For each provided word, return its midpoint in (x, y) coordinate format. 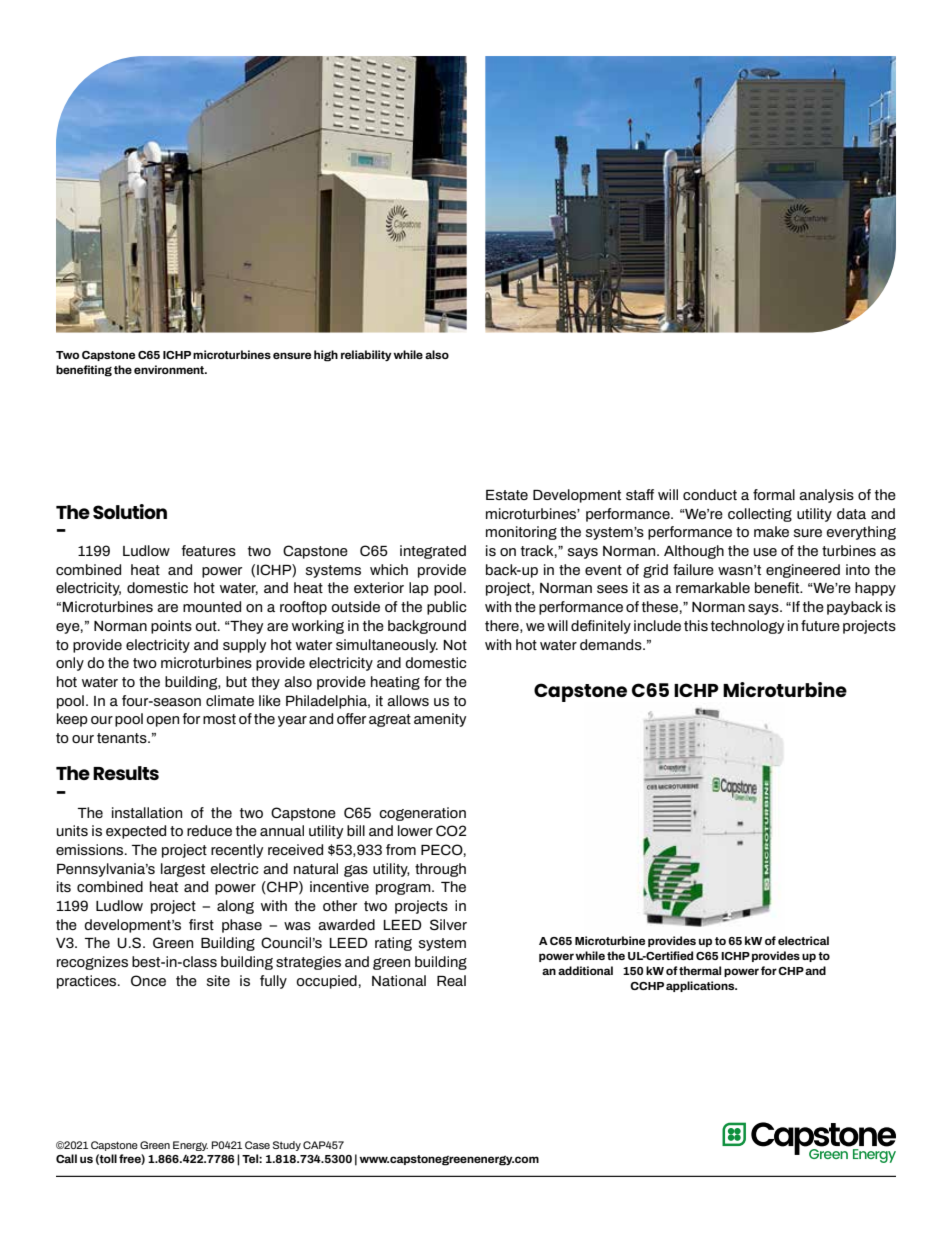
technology (747, 627)
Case (257, 1145)
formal (774, 494)
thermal (700, 970)
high (326, 356)
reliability (366, 355)
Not (455, 645)
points (171, 627)
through (440, 870)
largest (183, 870)
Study (287, 1146)
